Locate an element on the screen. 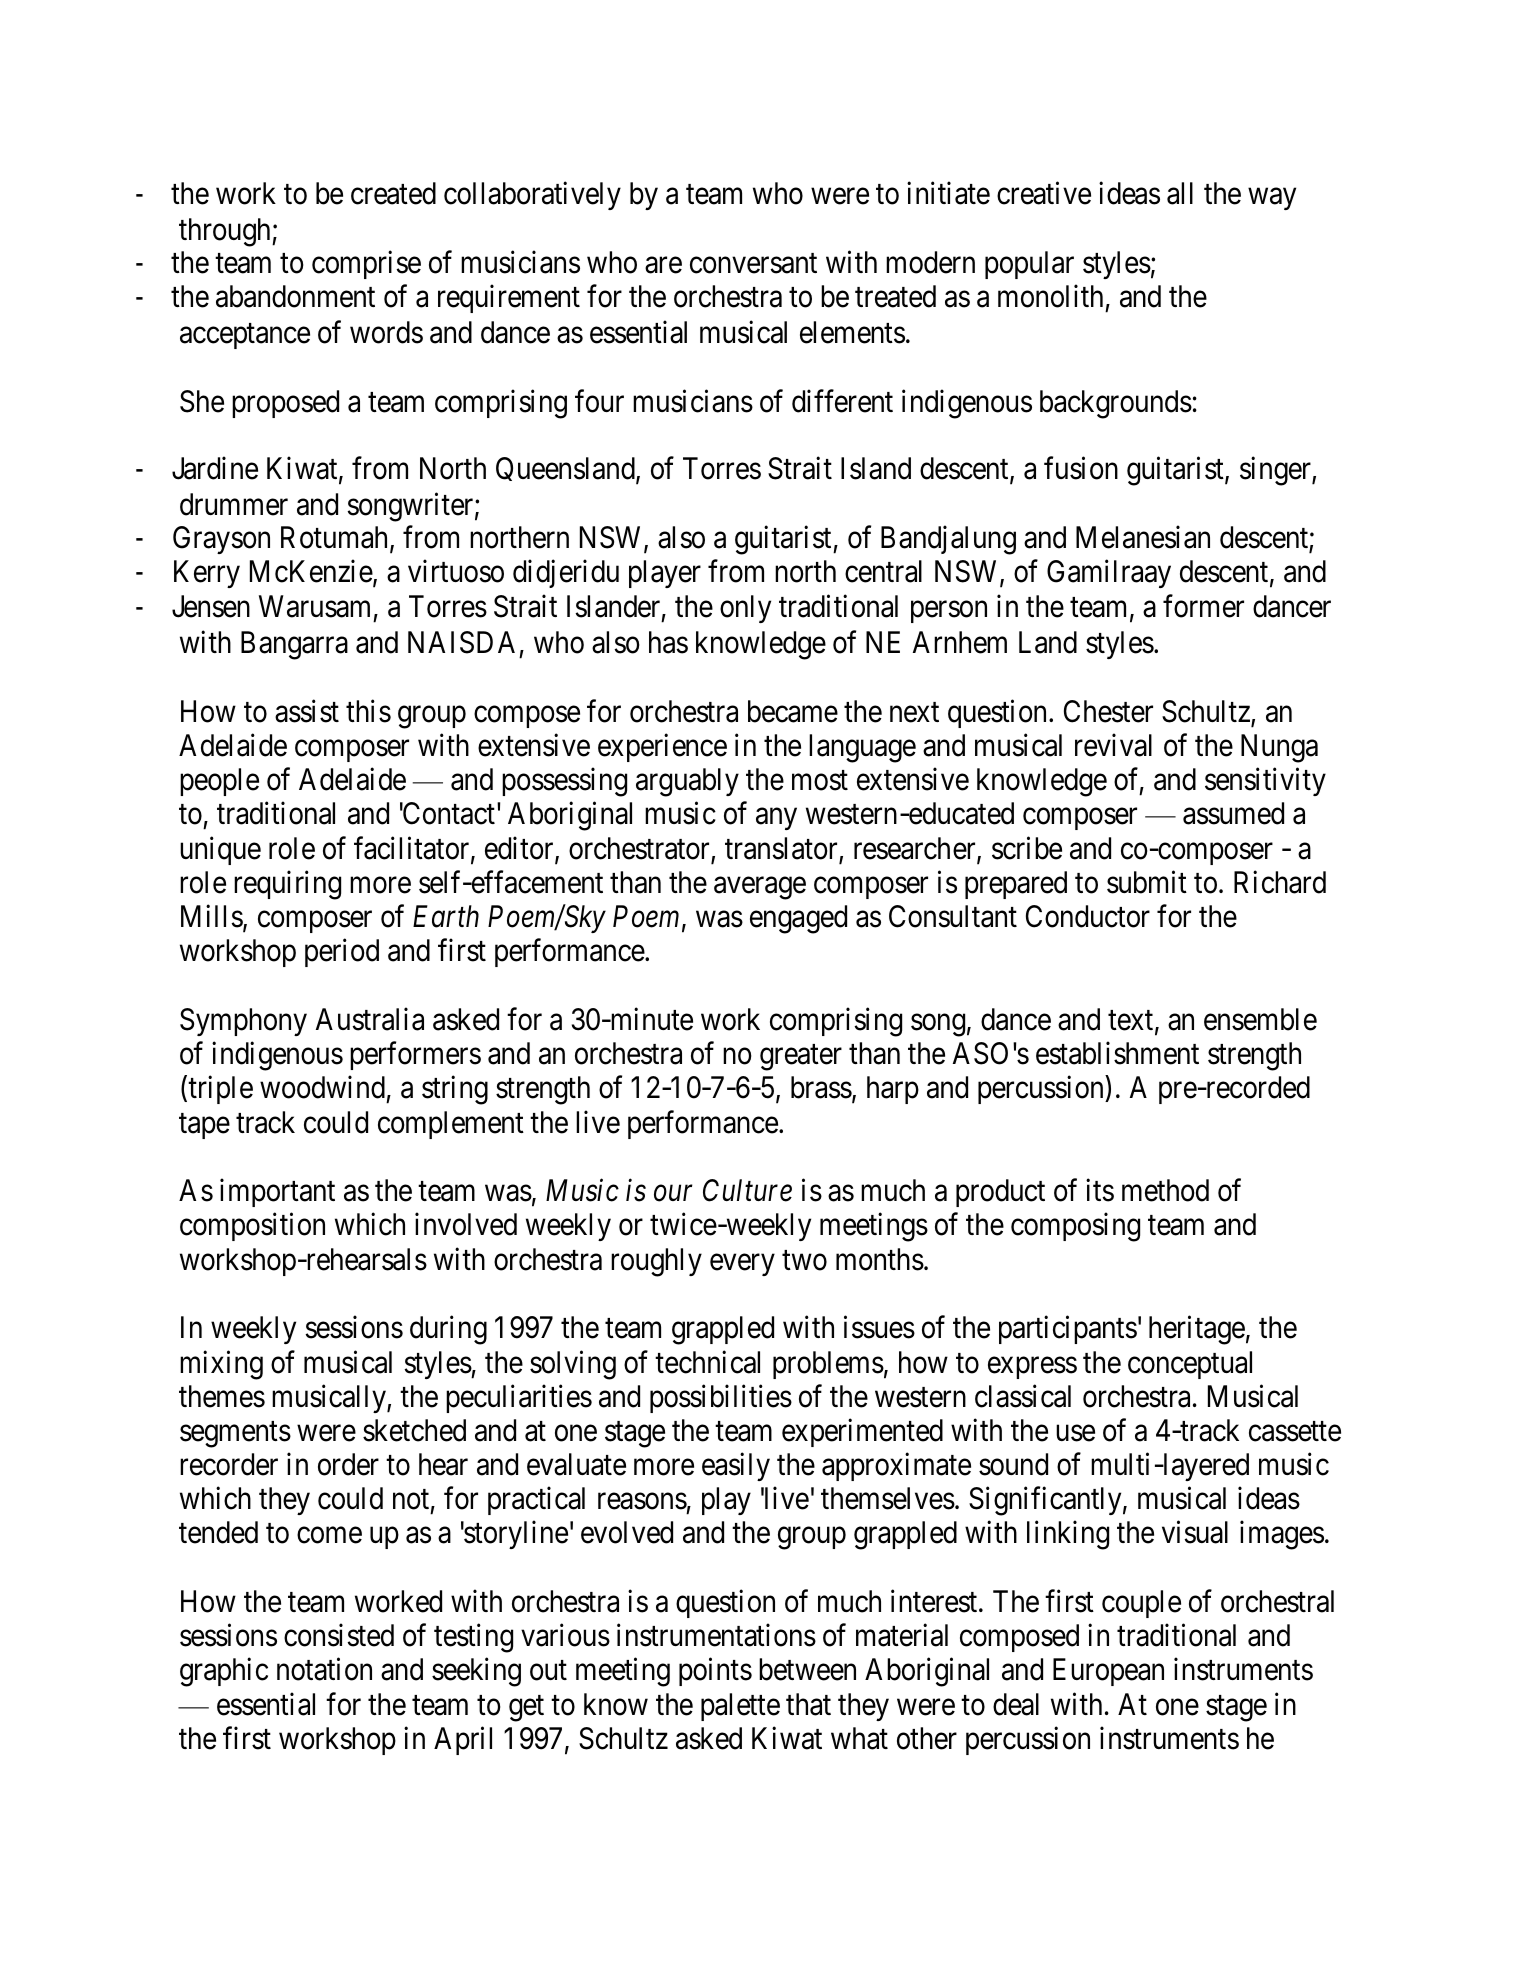 The height and width of the screenshot is (1966, 1519). palette is located at coordinates (740, 1707).
